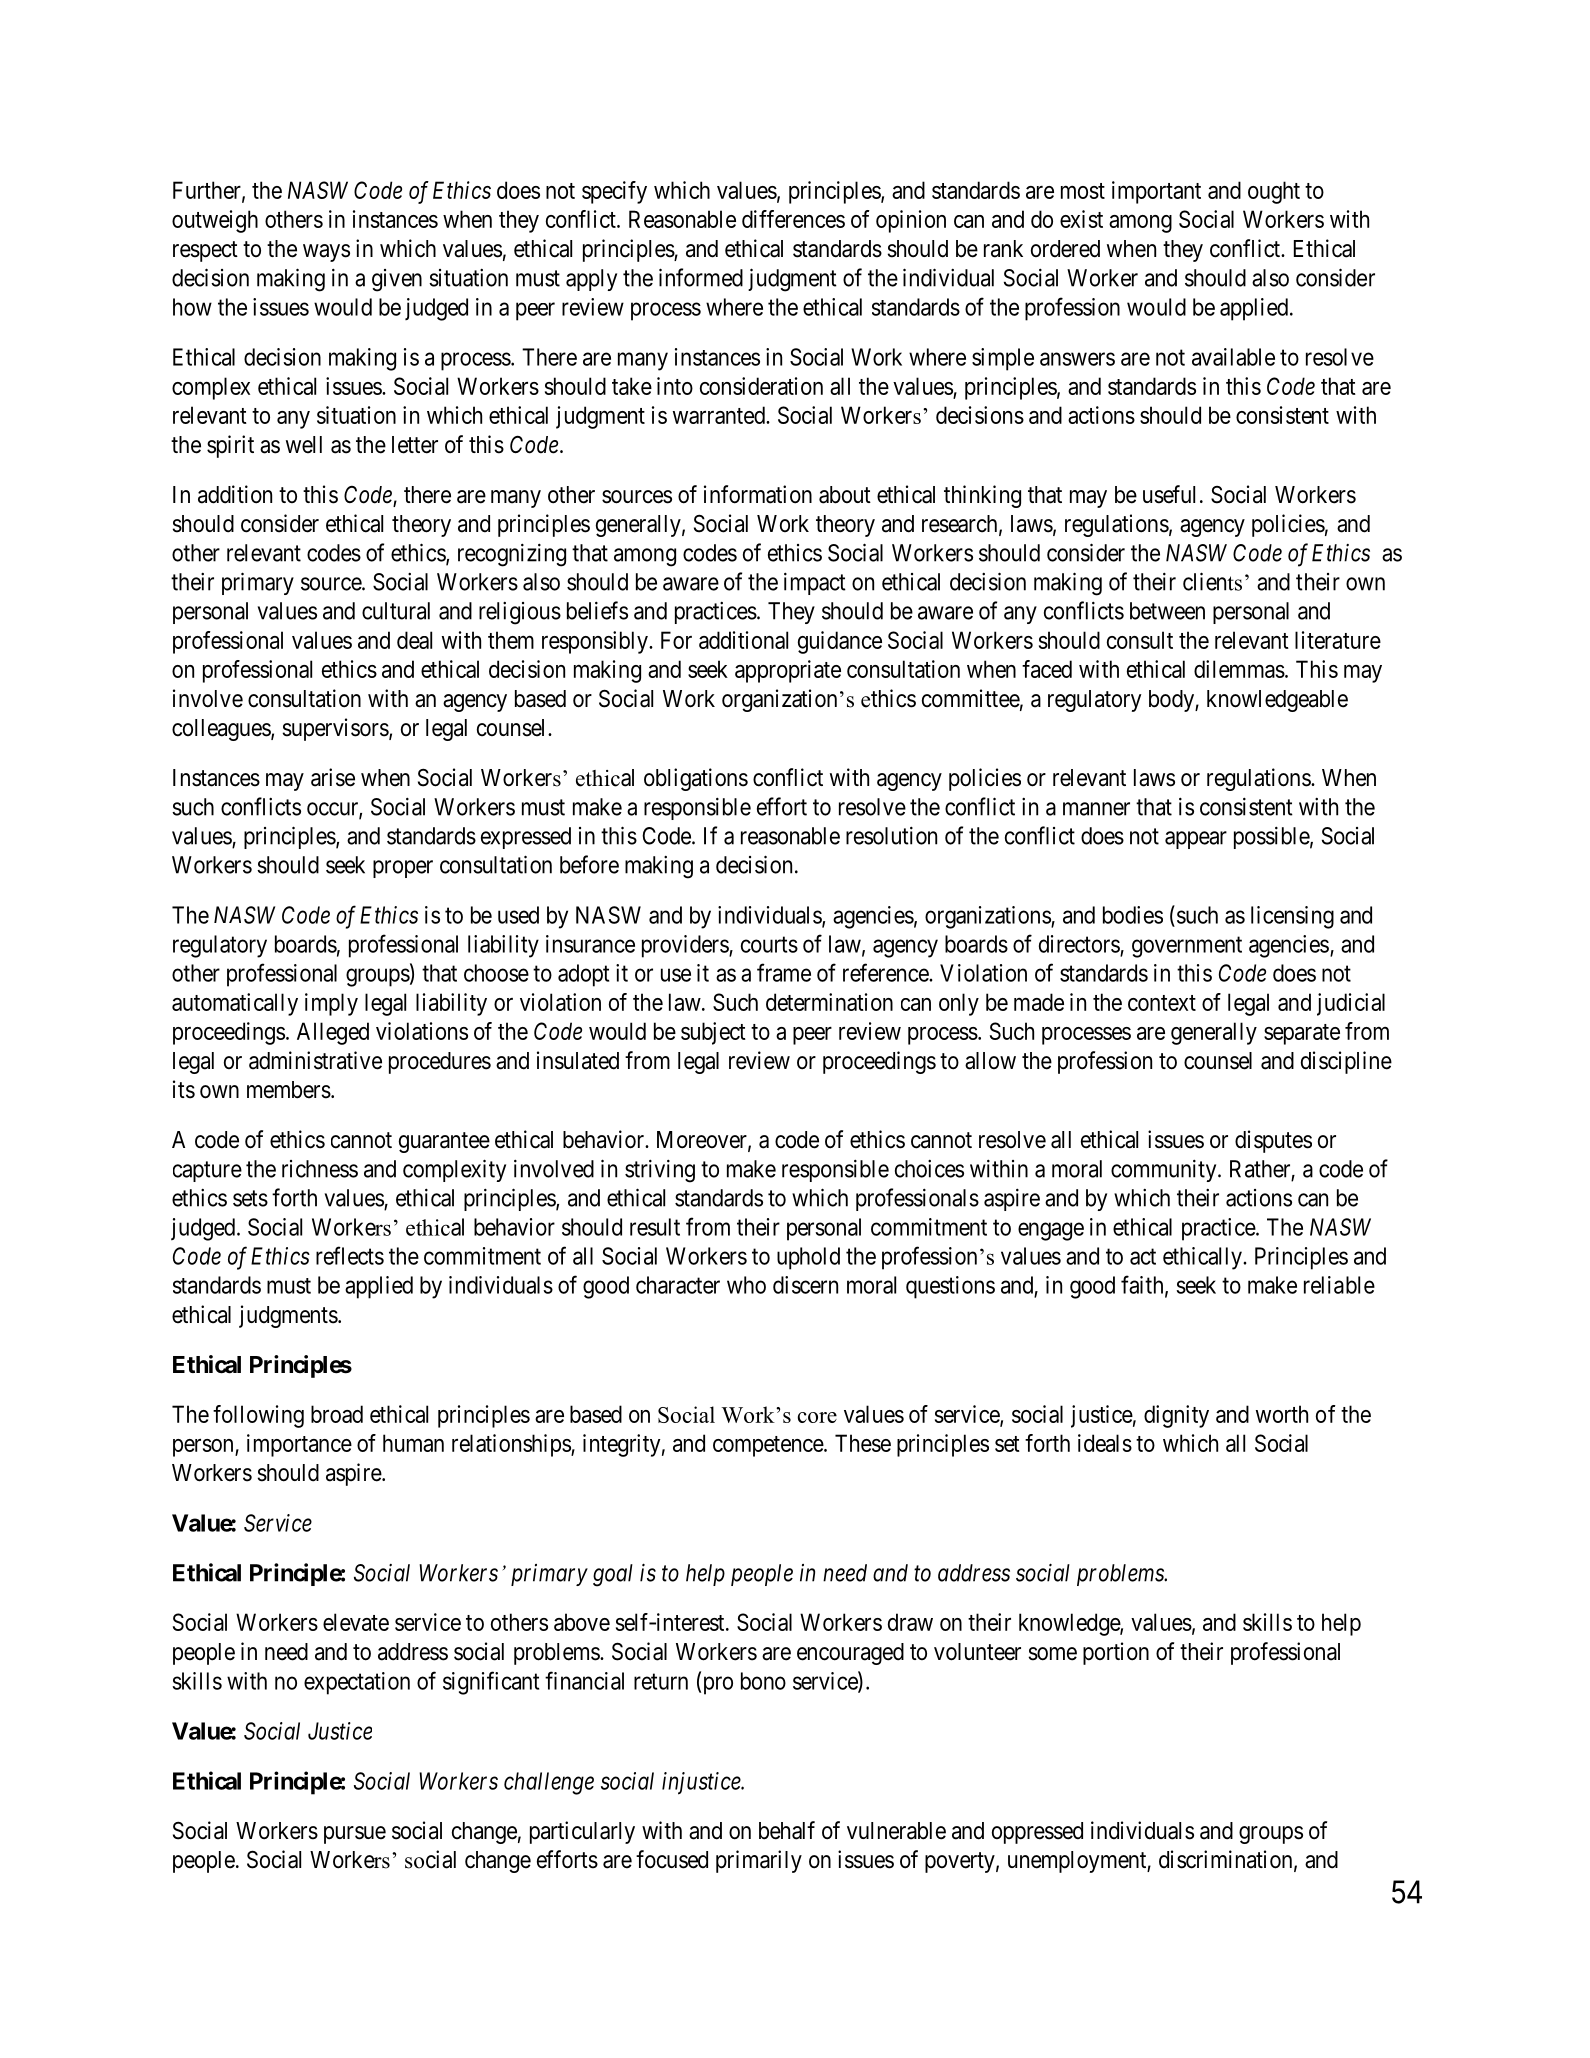  I want to click on Alleged, so click(333, 1033).
